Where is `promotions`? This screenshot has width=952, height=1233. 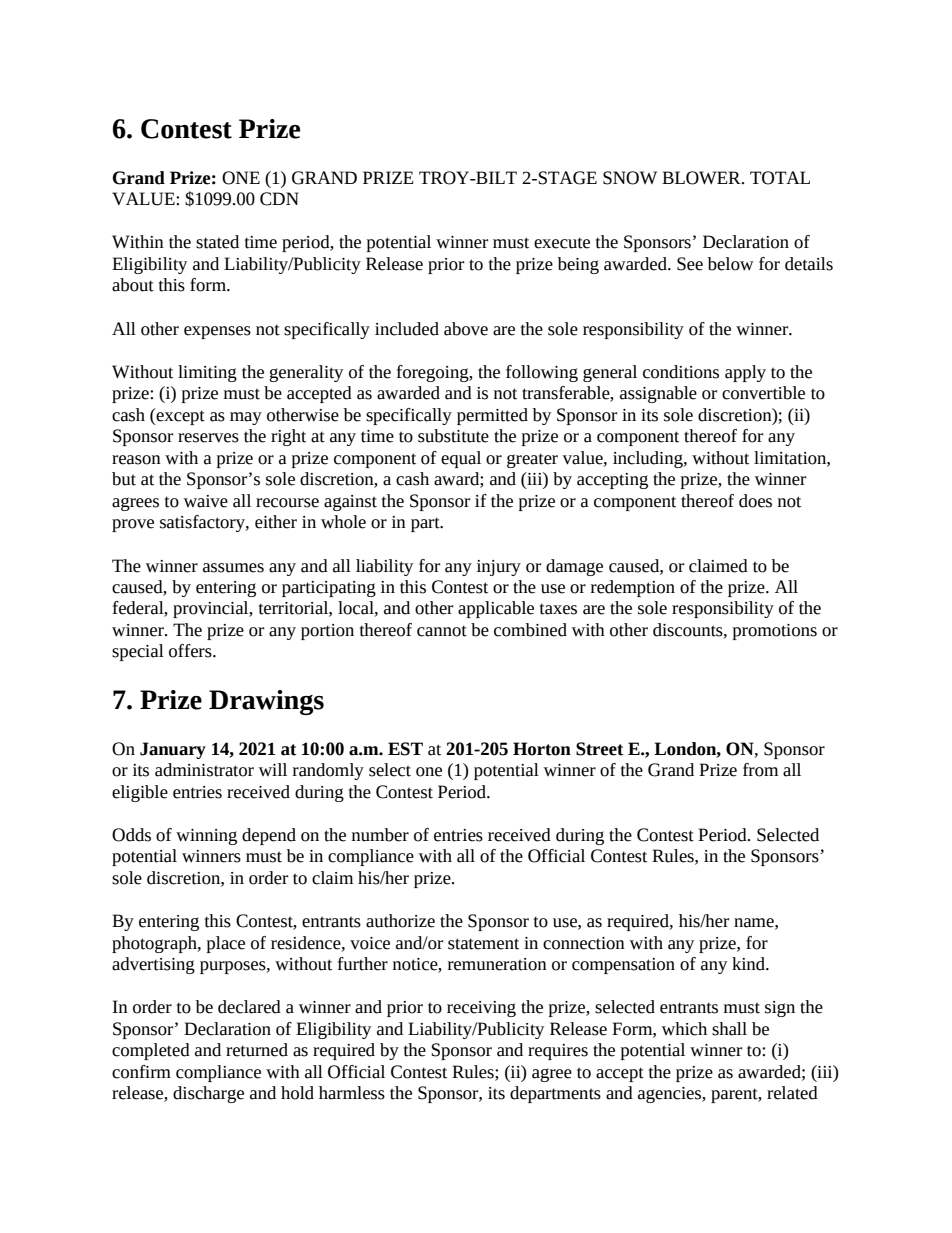
promotions is located at coordinates (775, 632).
